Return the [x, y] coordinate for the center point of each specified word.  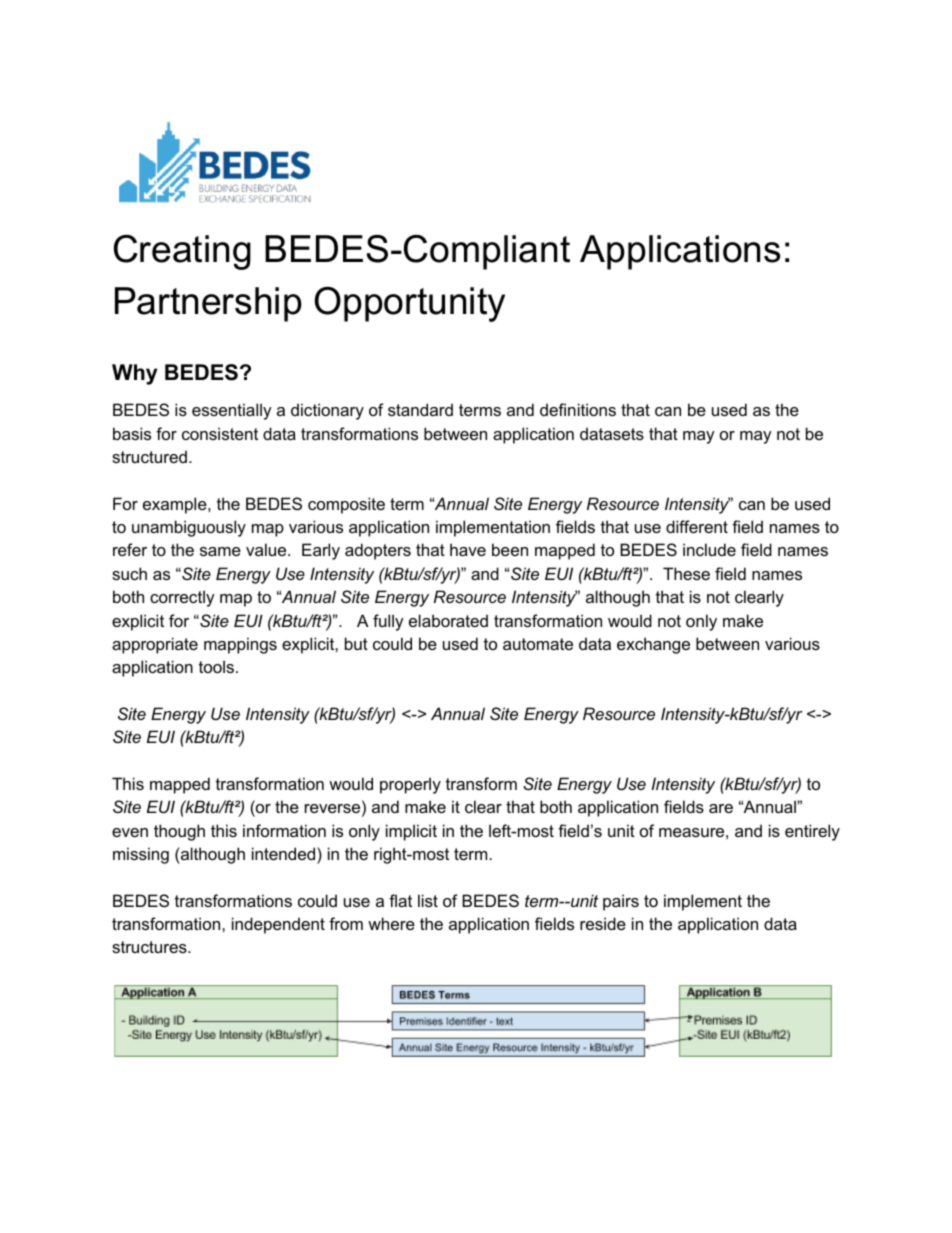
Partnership [208, 304]
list [428, 900]
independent [278, 925]
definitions [578, 409]
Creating [182, 252]
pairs [621, 902]
